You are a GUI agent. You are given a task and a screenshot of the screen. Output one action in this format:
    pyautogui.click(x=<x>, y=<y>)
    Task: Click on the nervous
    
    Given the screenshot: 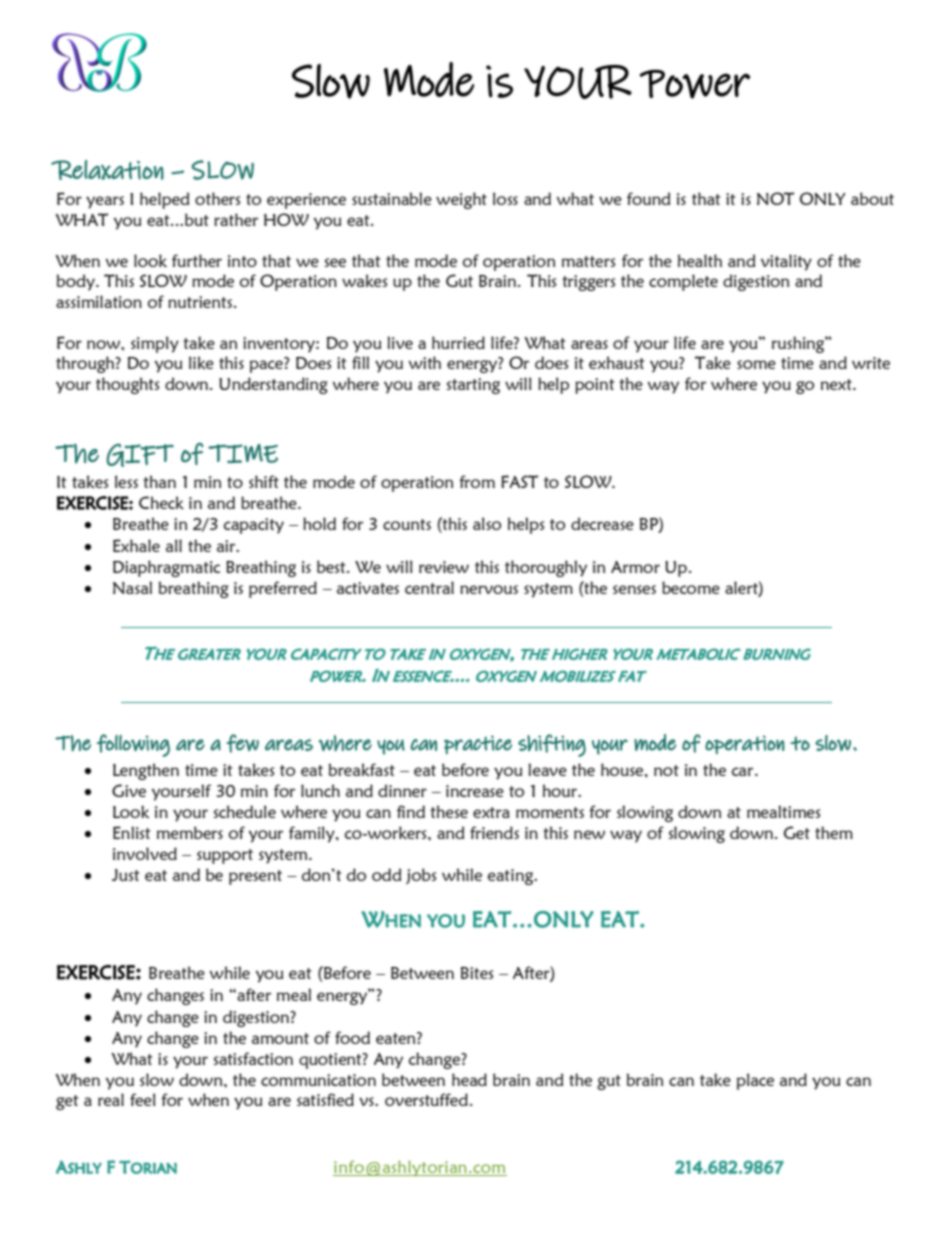 What is the action you would take?
    pyautogui.click(x=489, y=589)
